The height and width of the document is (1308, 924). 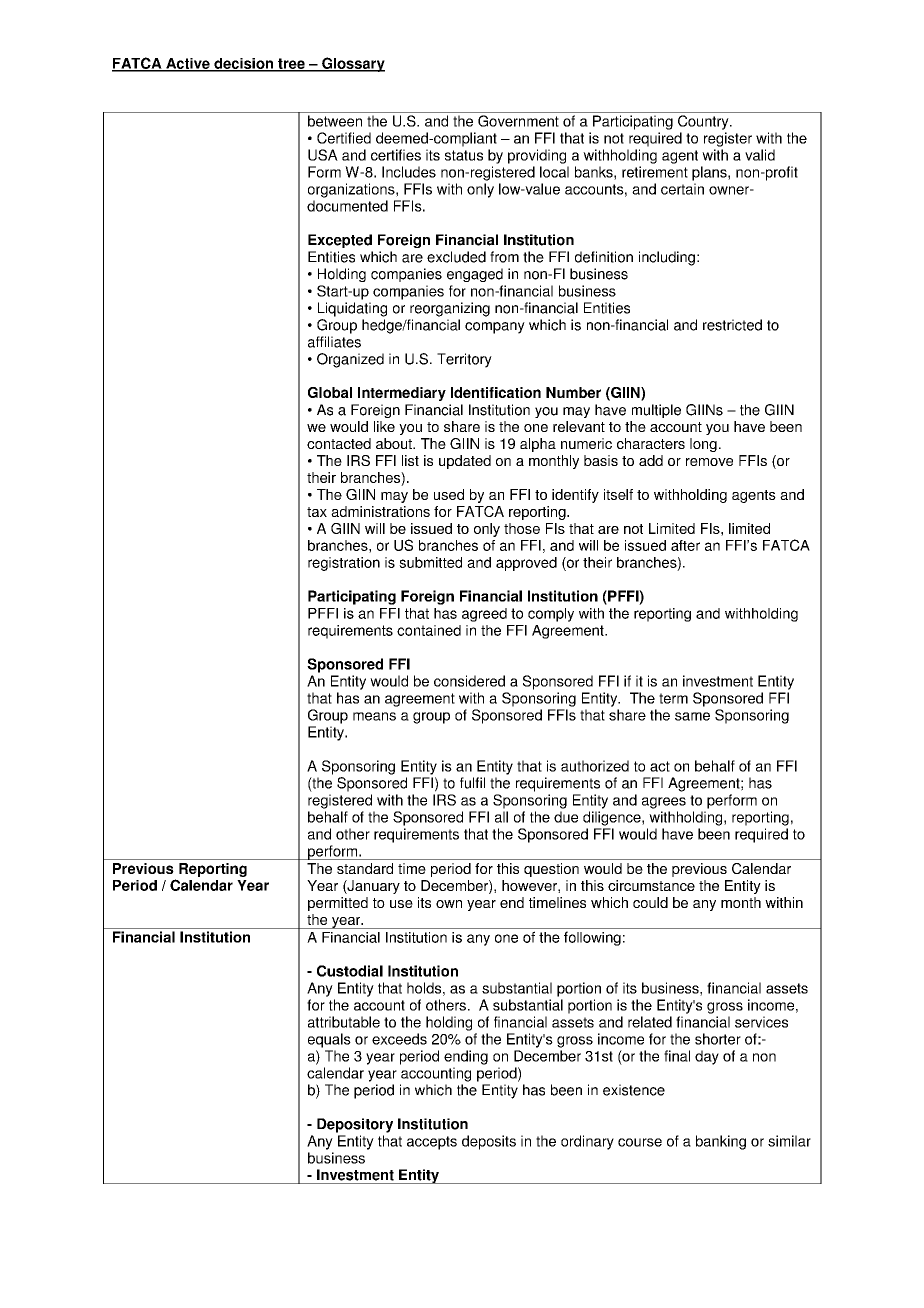 I want to click on deposits, so click(x=489, y=1142).
